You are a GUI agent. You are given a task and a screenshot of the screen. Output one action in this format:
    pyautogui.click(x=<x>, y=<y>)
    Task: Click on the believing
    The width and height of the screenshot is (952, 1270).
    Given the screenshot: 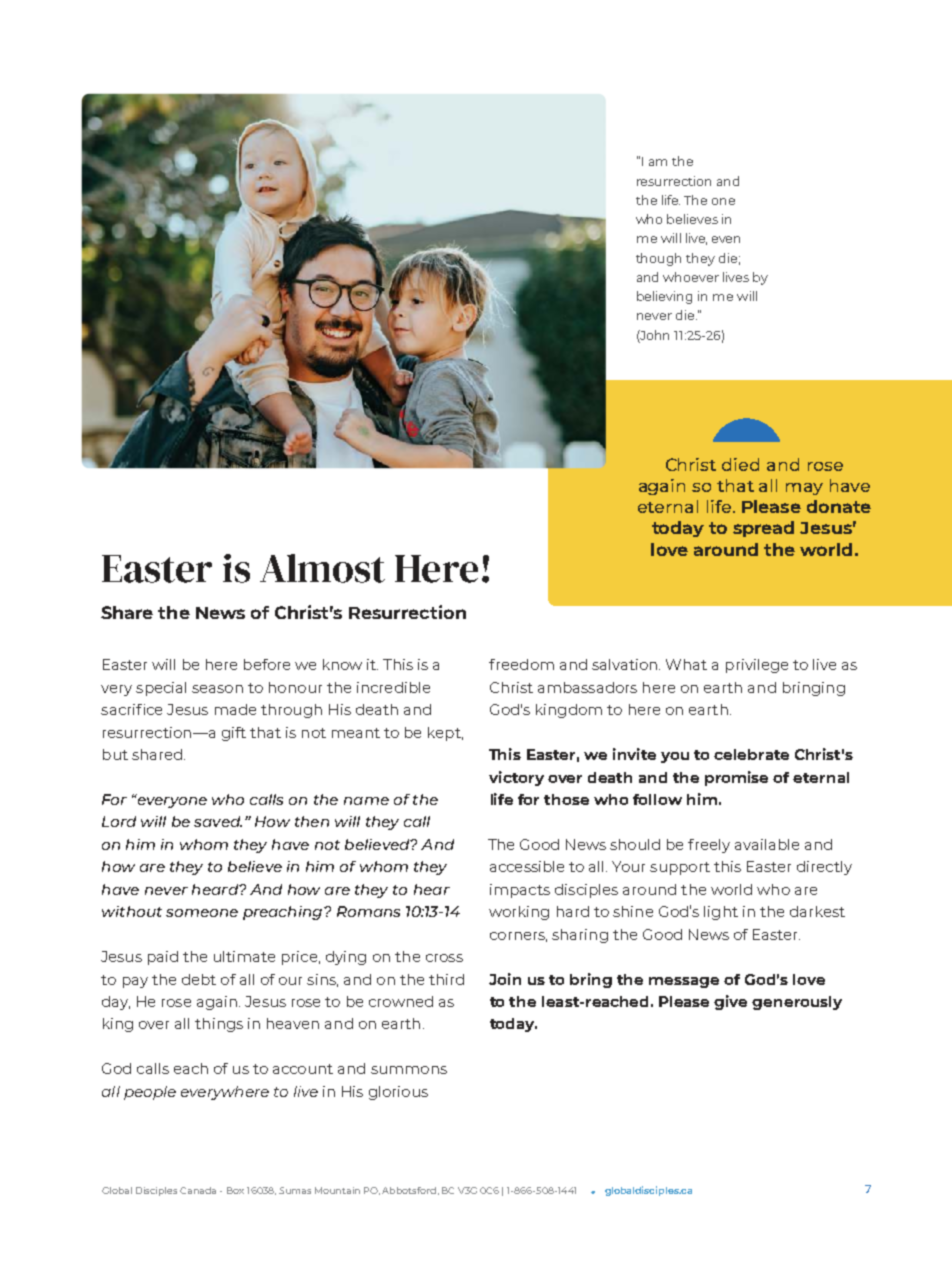 What is the action you would take?
    pyautogui.click(x=664, y=297)
